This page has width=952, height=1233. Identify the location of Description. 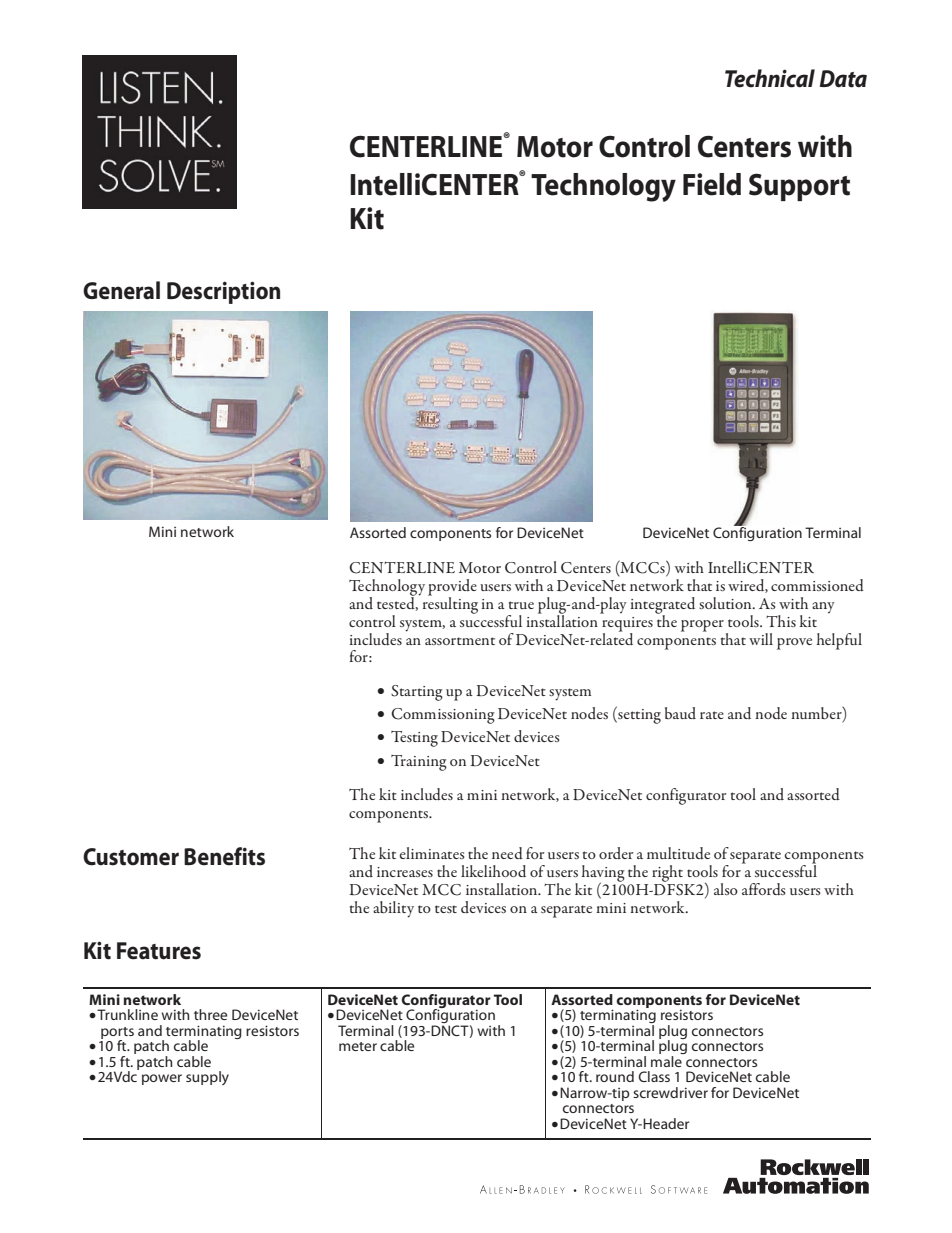
(223, 292).
